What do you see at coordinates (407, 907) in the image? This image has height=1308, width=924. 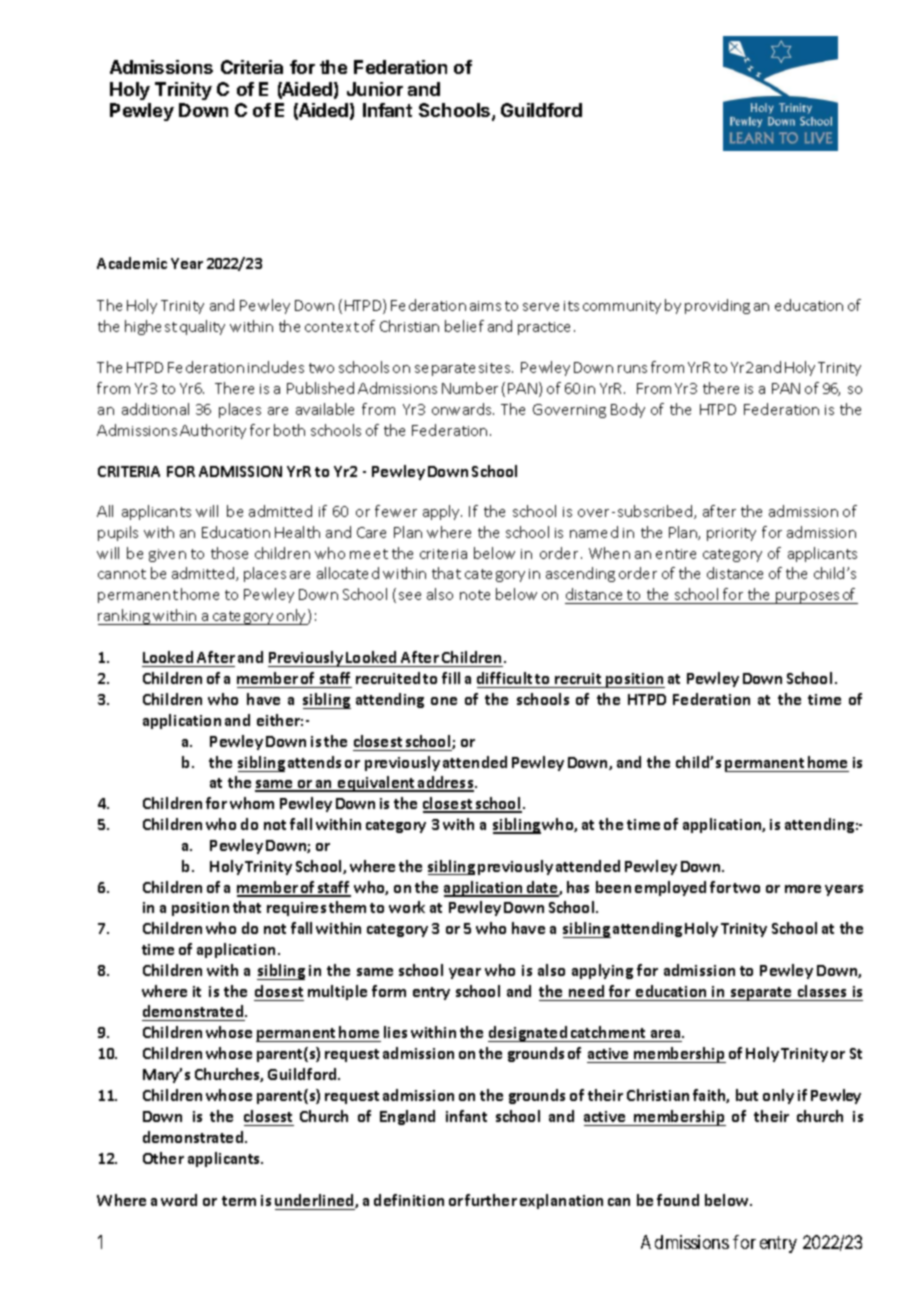 I see `work` at bounding box center [407, 907].
